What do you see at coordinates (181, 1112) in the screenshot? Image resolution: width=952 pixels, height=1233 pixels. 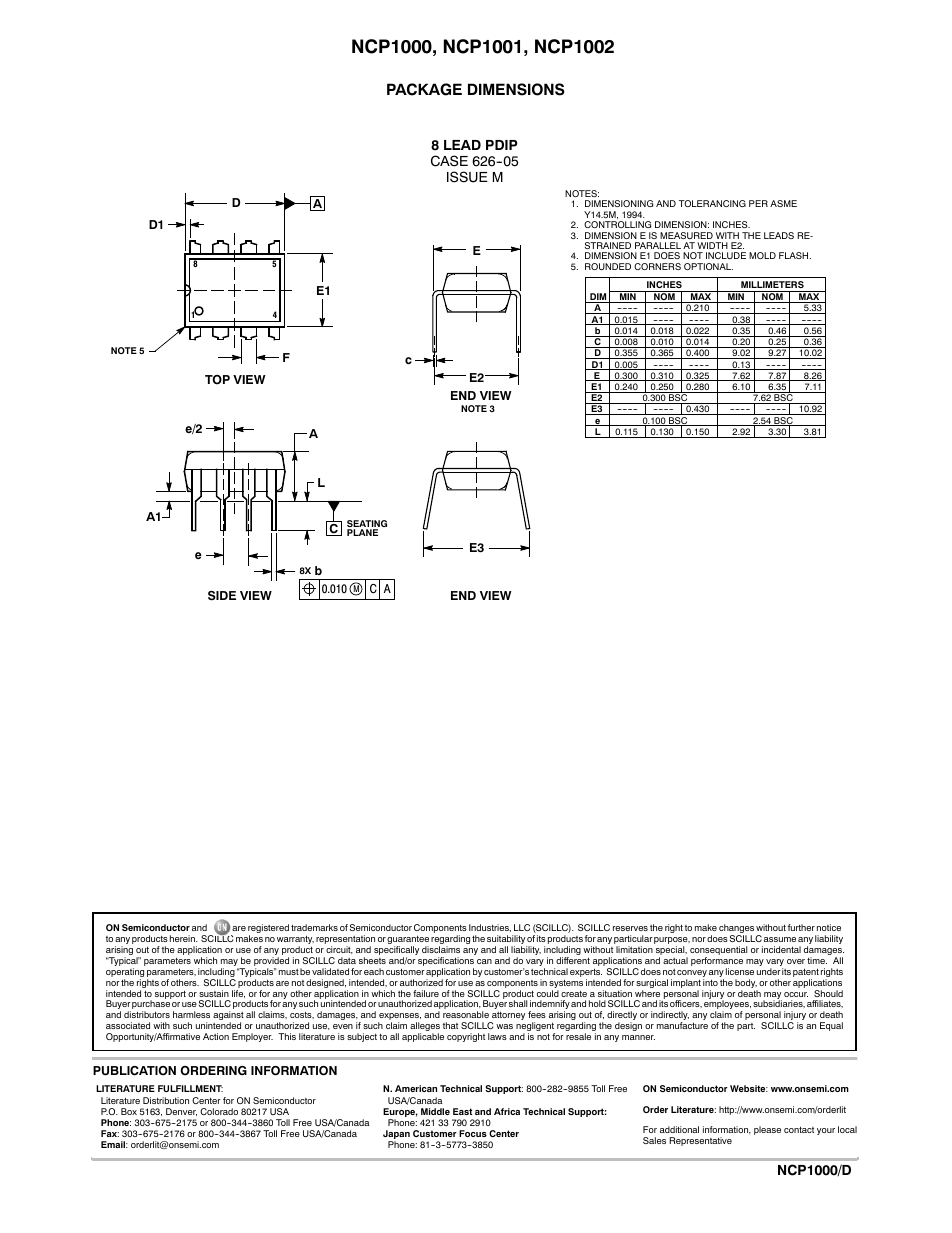 I see `Denver` at bounding box center [181, 1112].
